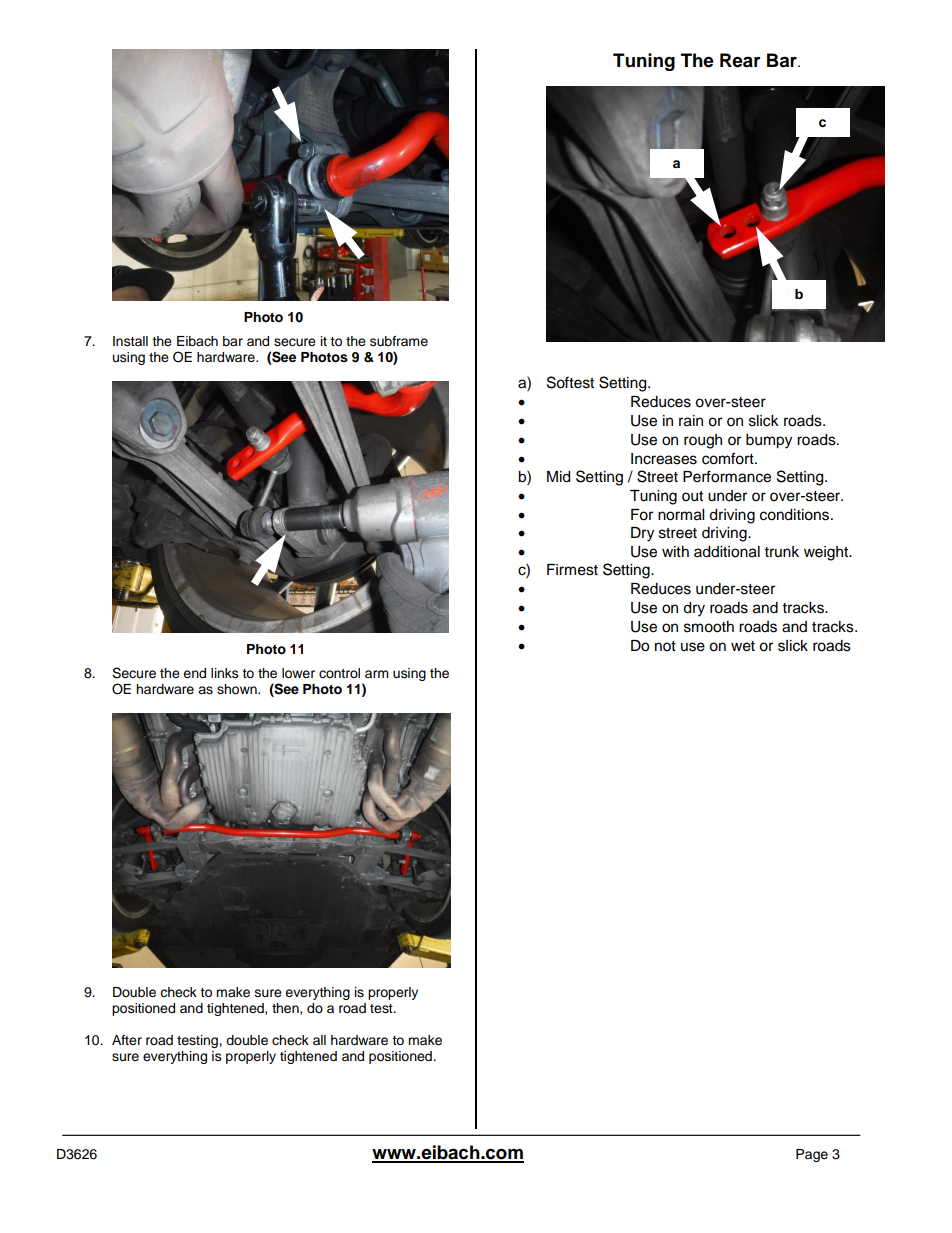 This page has height=1233, width=952. Describe the element at coordinates (727, 476) in the page. I see `Performance` at that location.
